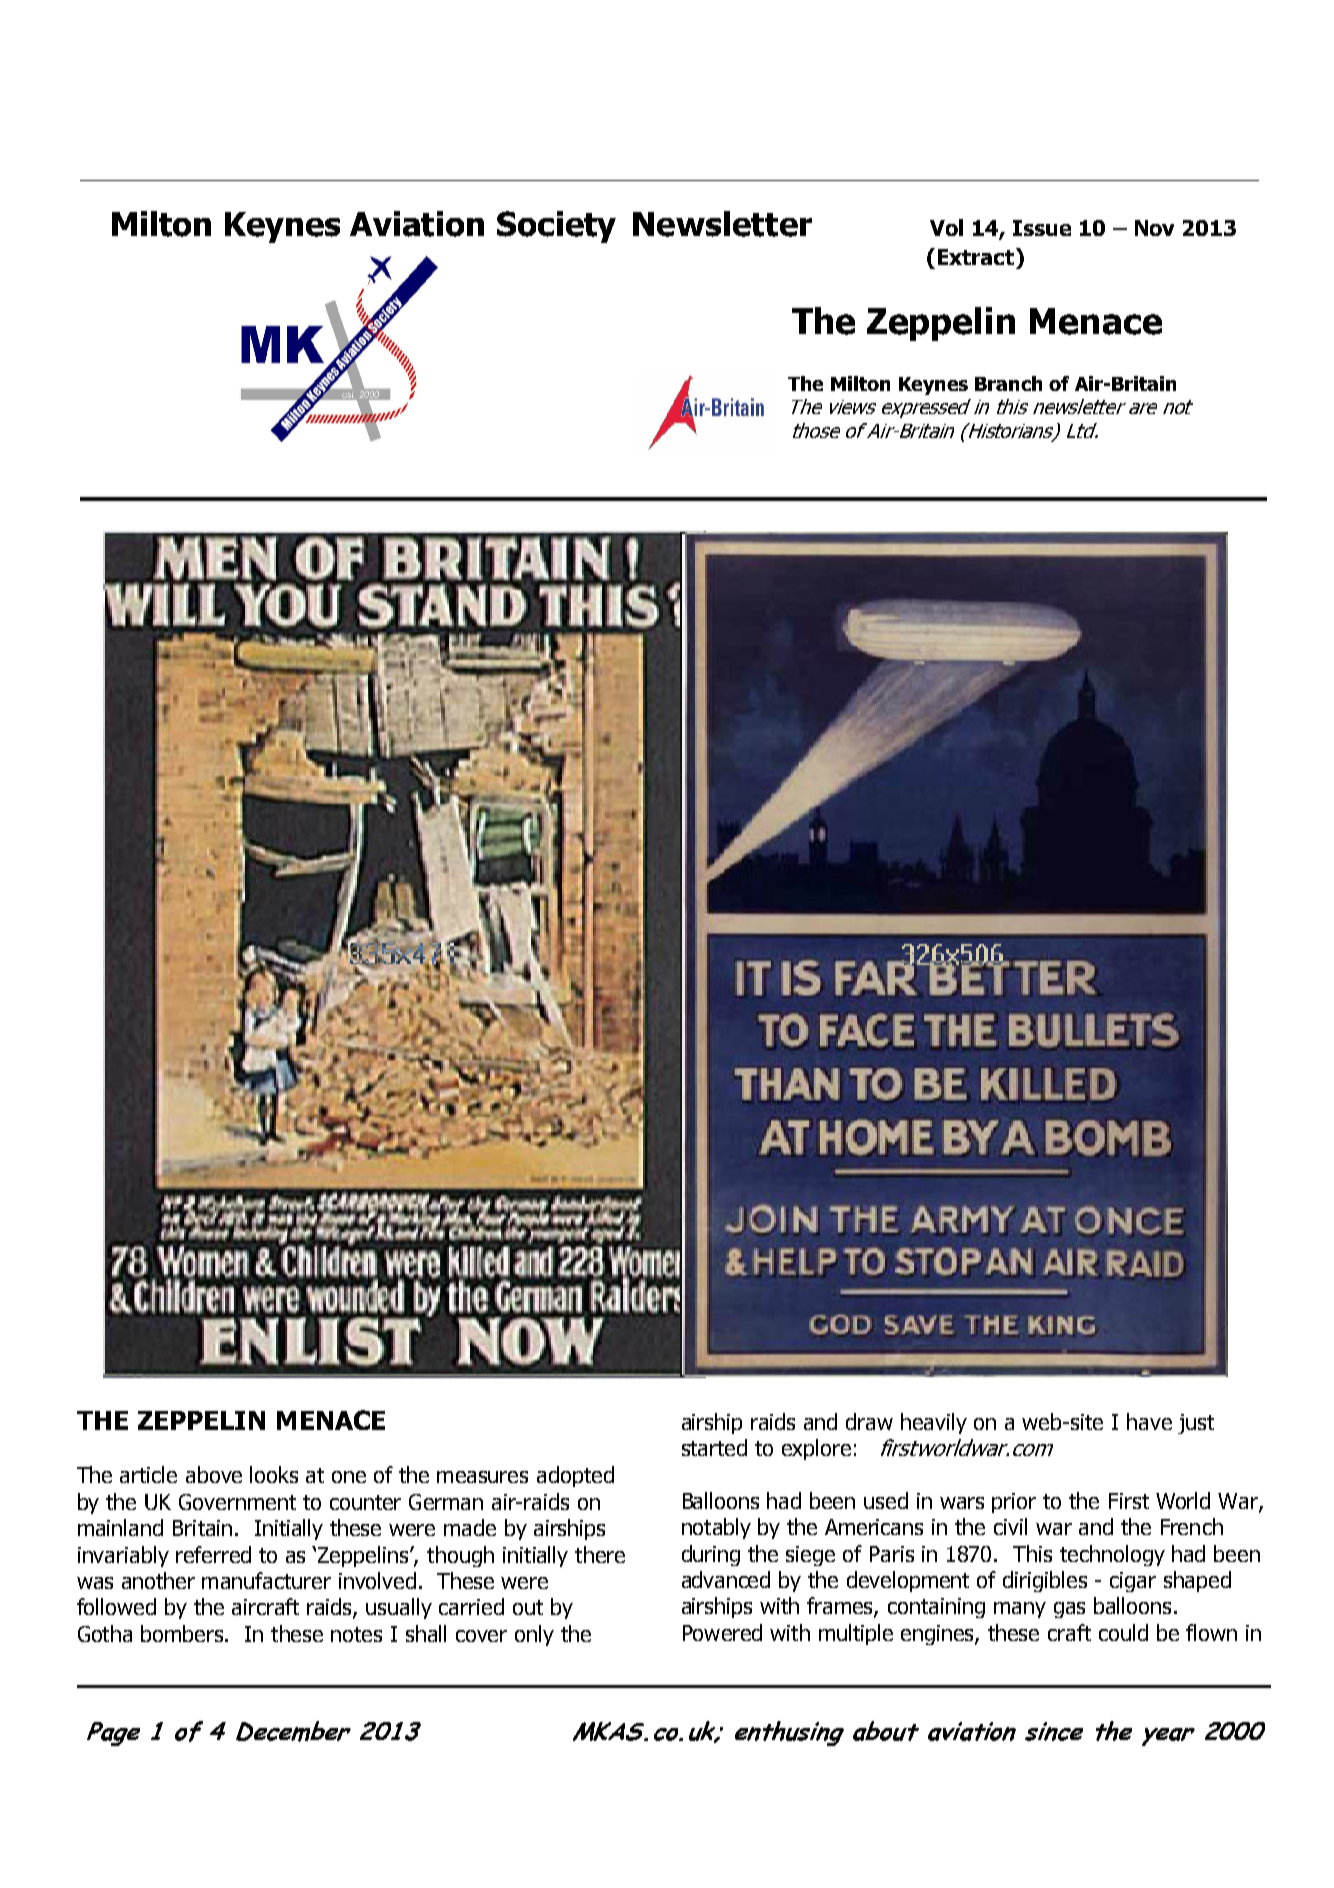  I want to click on manufacturer, so click(266, 1580).
